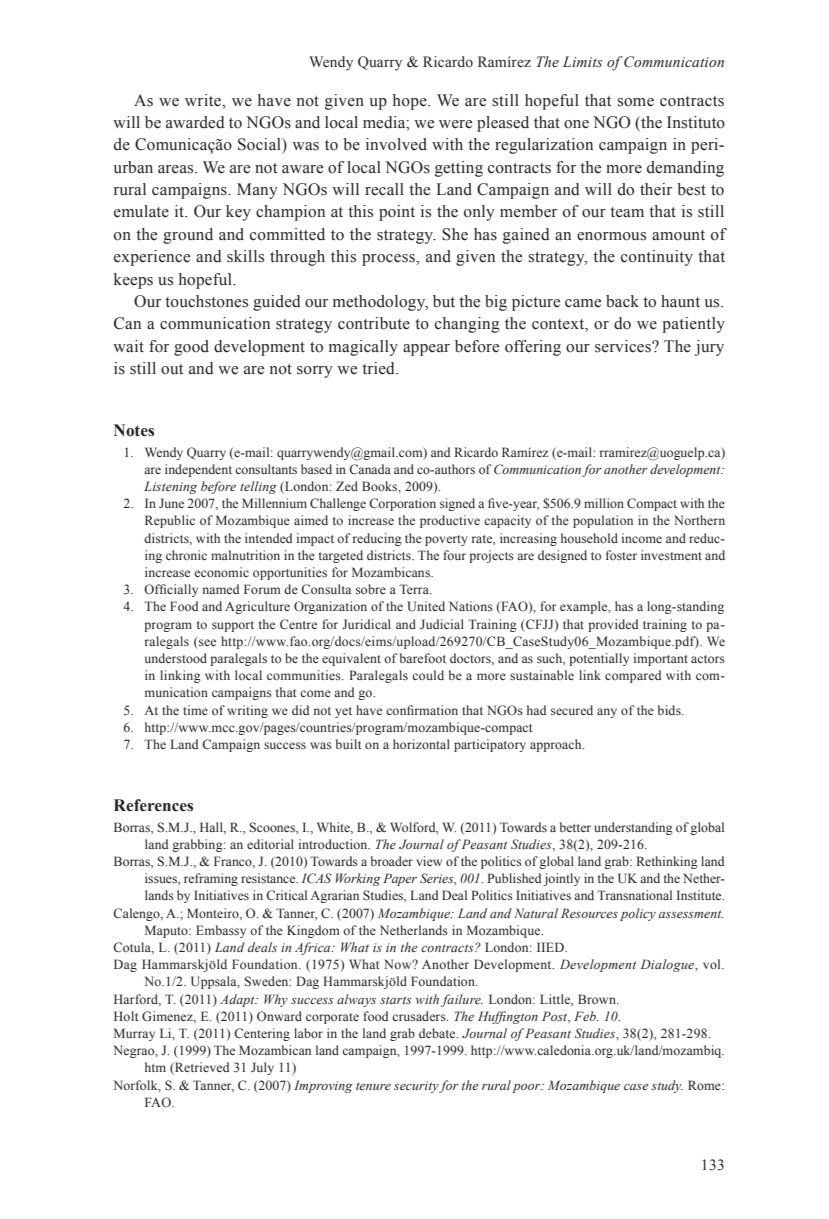 The image size is (829, 1219). I want to click on some, so click(635, 102).
